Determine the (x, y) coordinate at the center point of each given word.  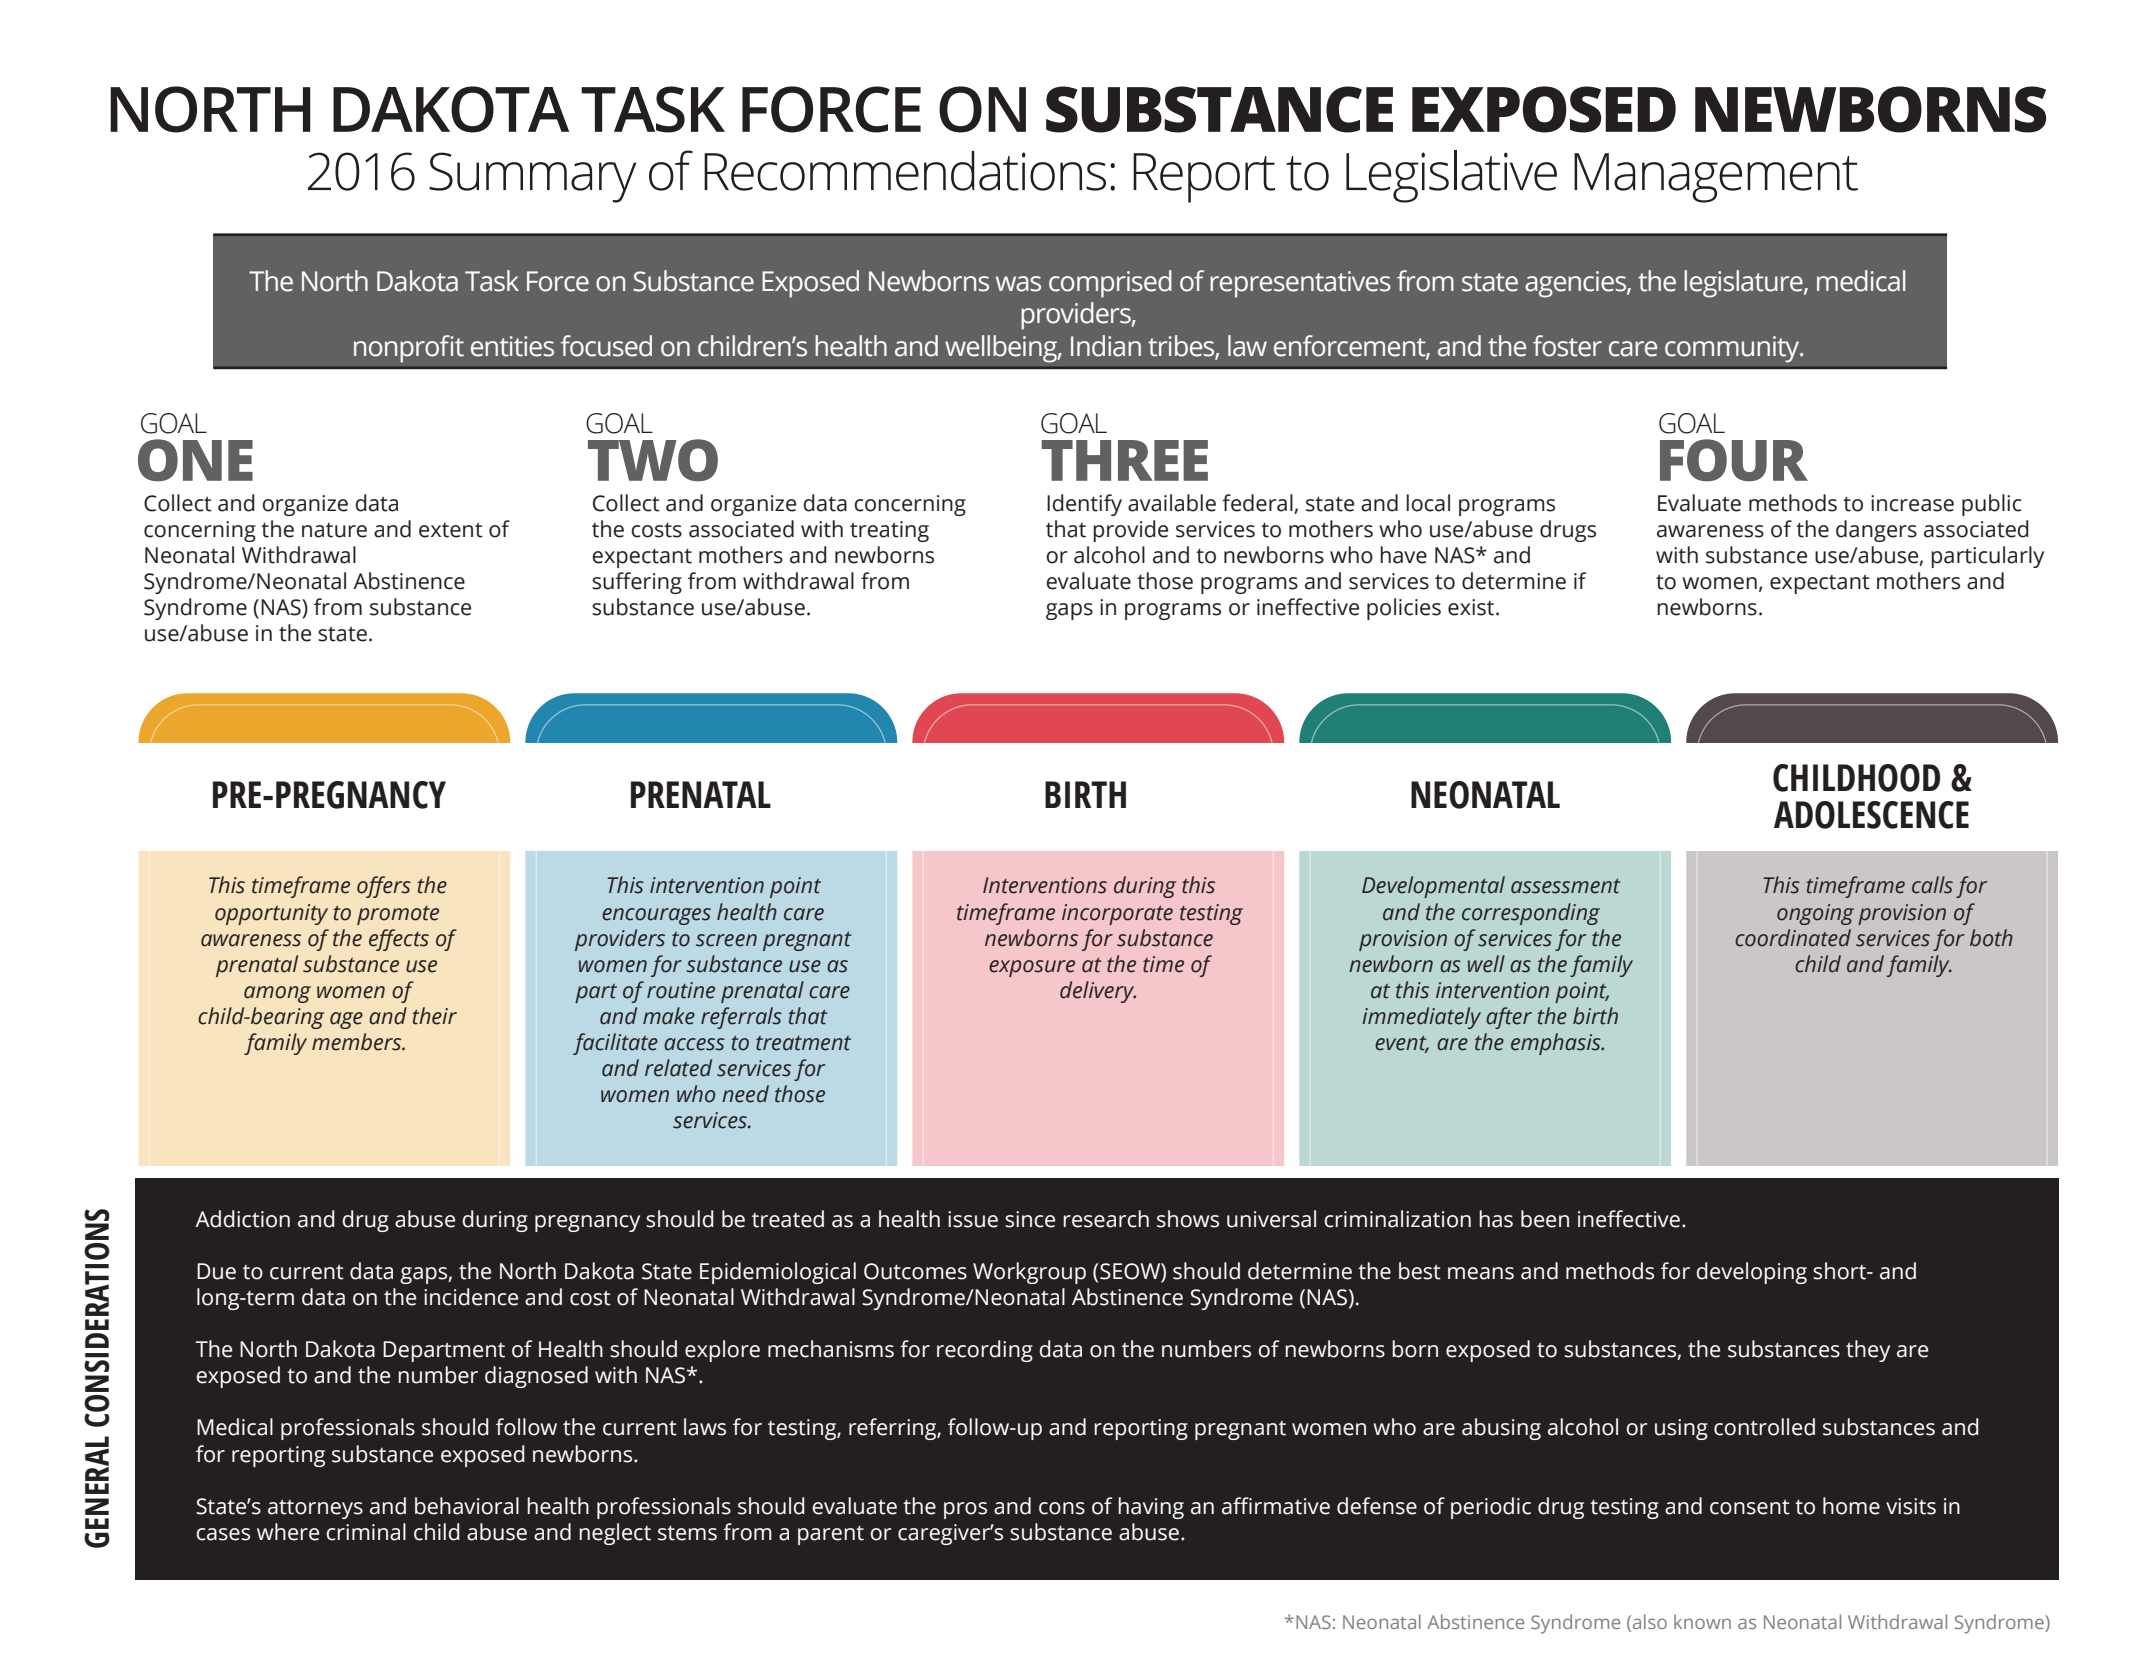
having (1151, 1508)
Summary (532, 177)
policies (1404, 609)
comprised (1110, 284)
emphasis (1557, 1044)
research (1106, 1219)
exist (1472, 607)
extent (451, 530)
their (434, 1016)
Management (1716, 178)
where (288, 1532)
